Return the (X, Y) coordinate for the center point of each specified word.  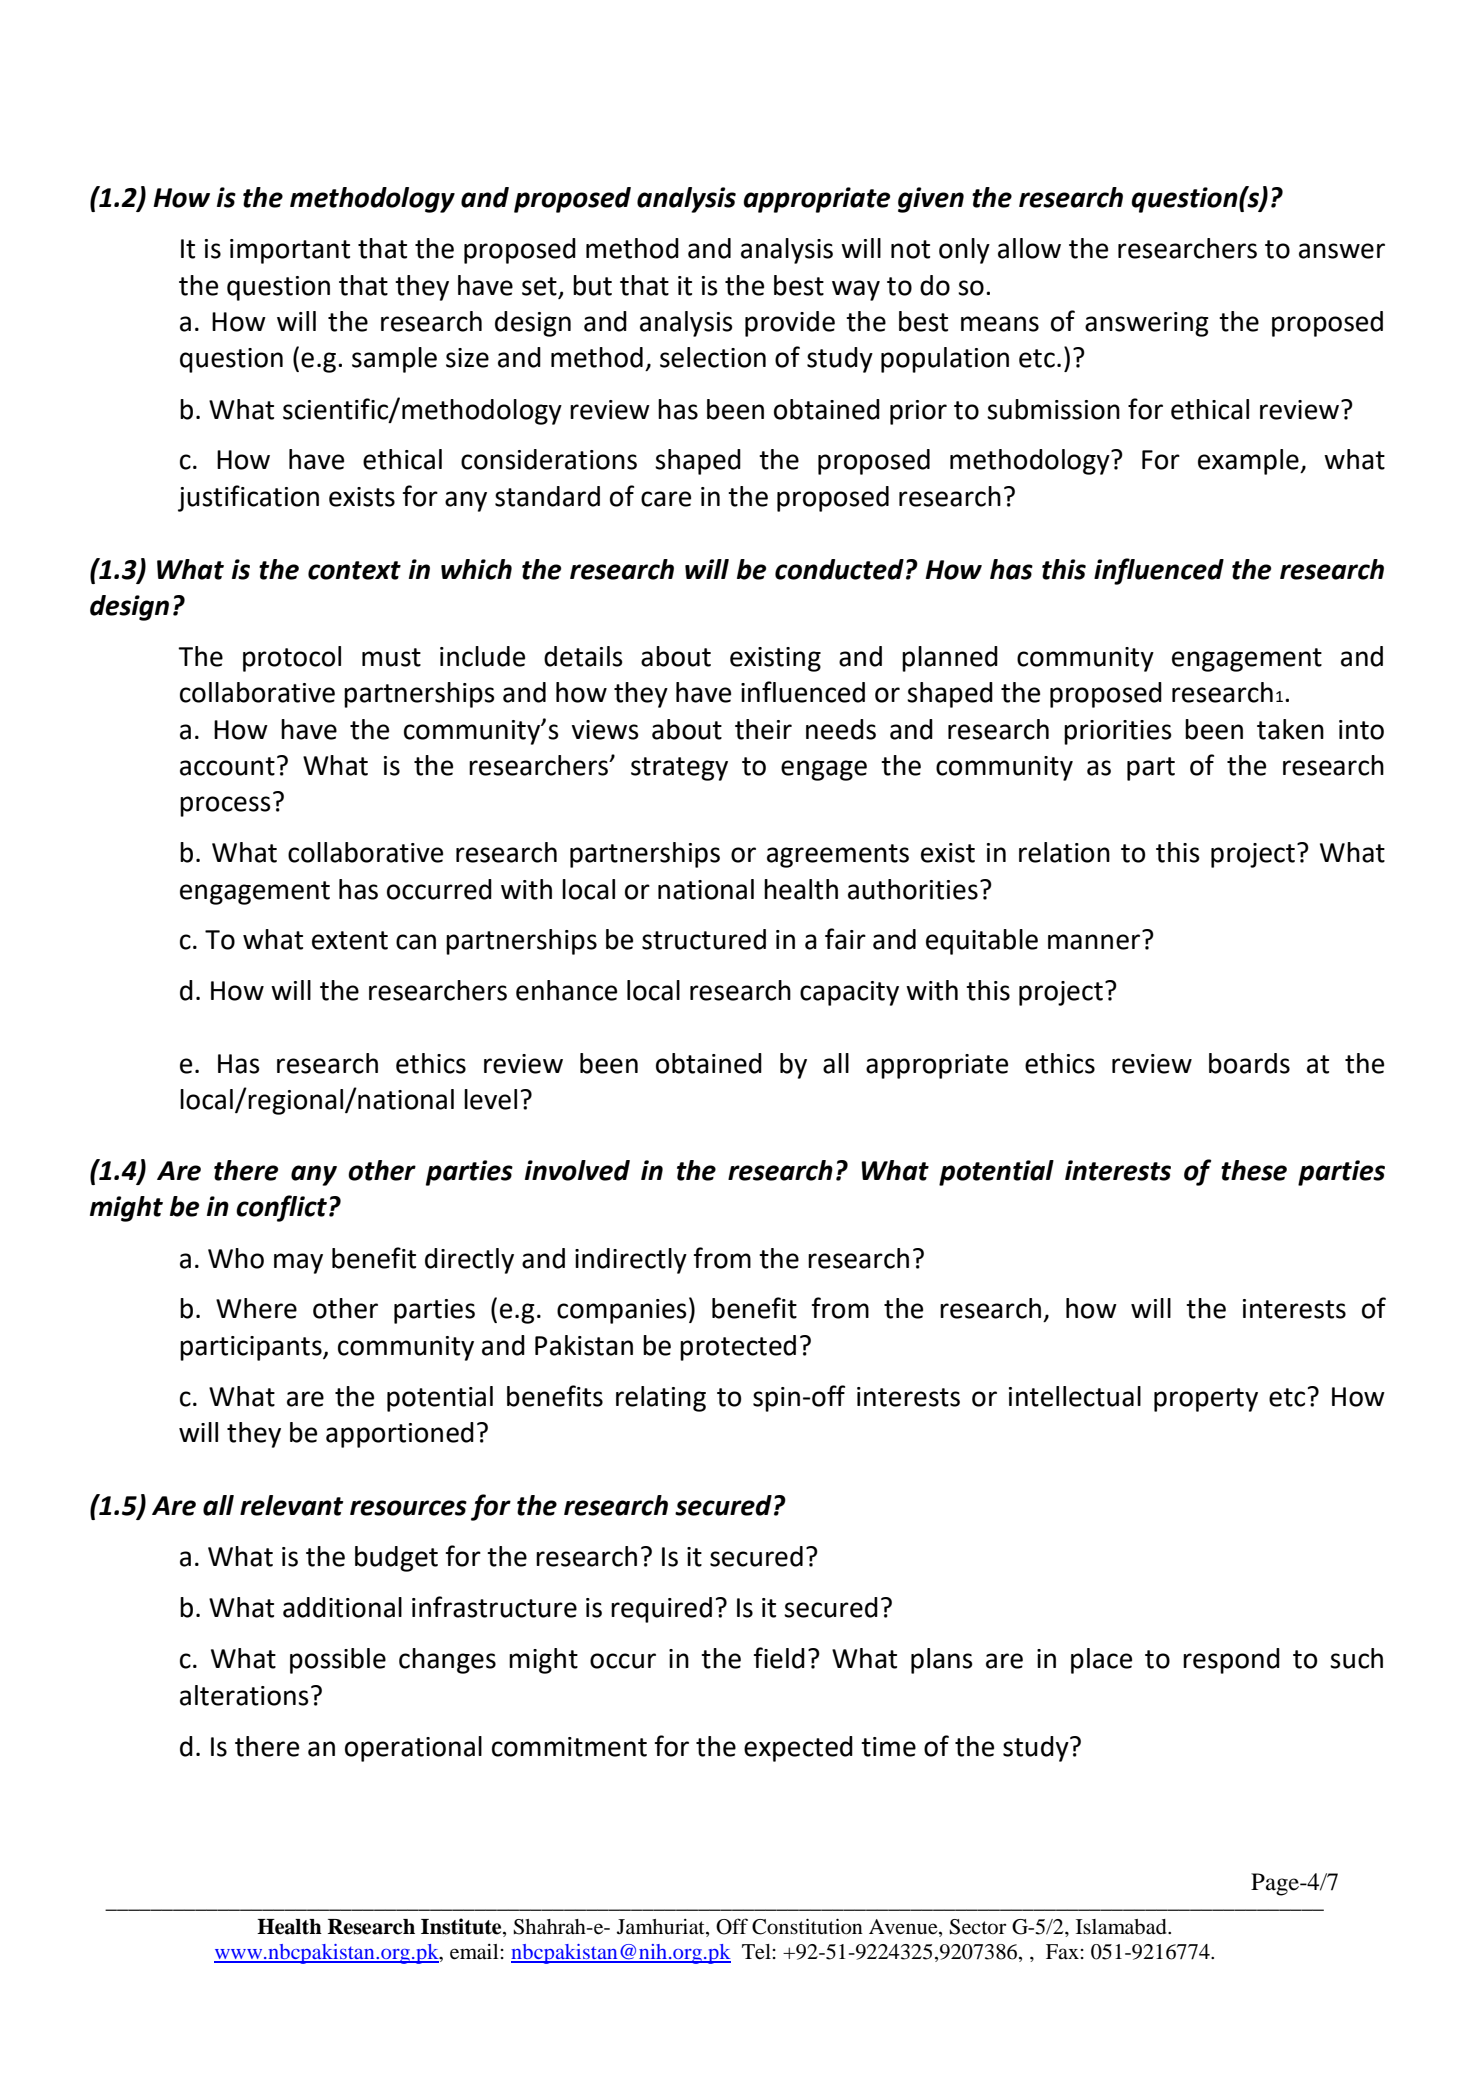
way (856, 290)
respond (1231, 1661)
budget (396, 1559)
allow (1029, 248)
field (779, 1658)
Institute (462, 1926)
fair (845, 939)
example (1249, 462)
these (1254, 1170)
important (290, 251)
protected (738, 1348)
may (298, 1263)
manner (1094, 942)
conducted (839, 569)
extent (350, 940)
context (354, 570)
